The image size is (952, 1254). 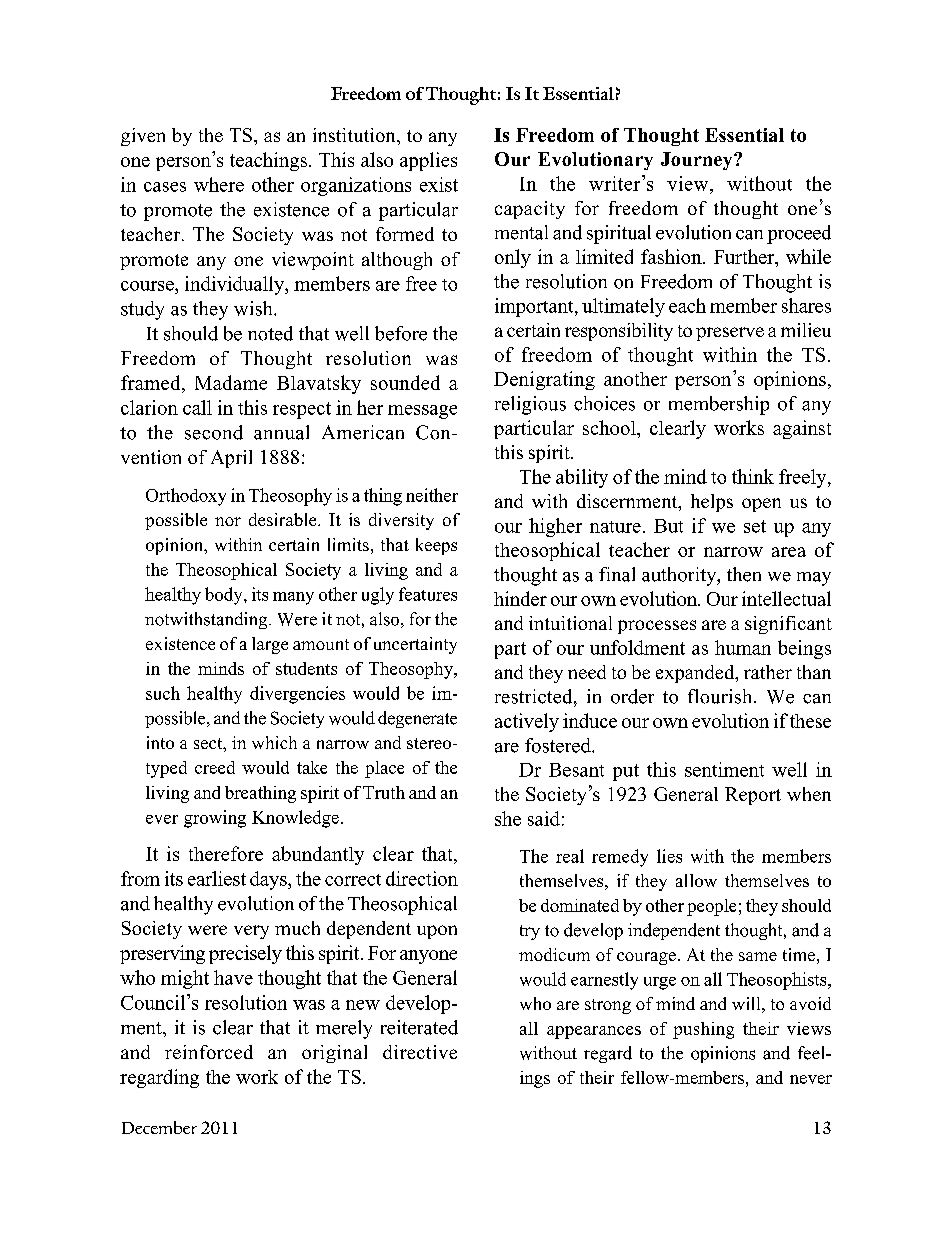 I want to click on human, so click(x=743, y=647).
